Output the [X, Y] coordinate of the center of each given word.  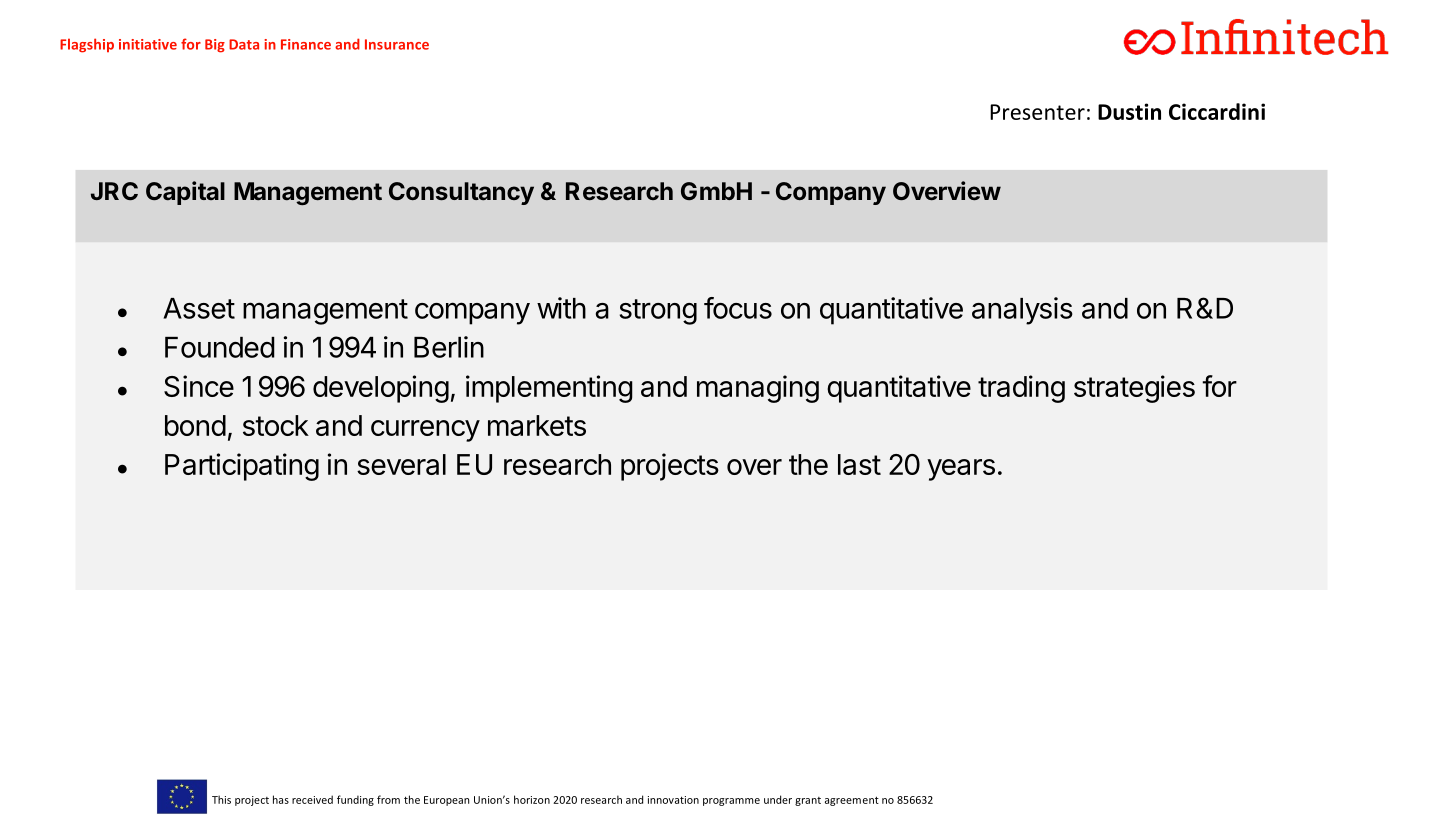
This [221, 799]
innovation [673, 800]
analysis [1022, 311]
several [401, 464]
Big [215, 46]
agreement [852, 801]
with [561, 308]
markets [537, 425]
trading [1021, 389]
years [961, 470]
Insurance [397, 44]
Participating [242, 467]
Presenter [1037, 112]
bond [195, 425]
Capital [185, 193]
